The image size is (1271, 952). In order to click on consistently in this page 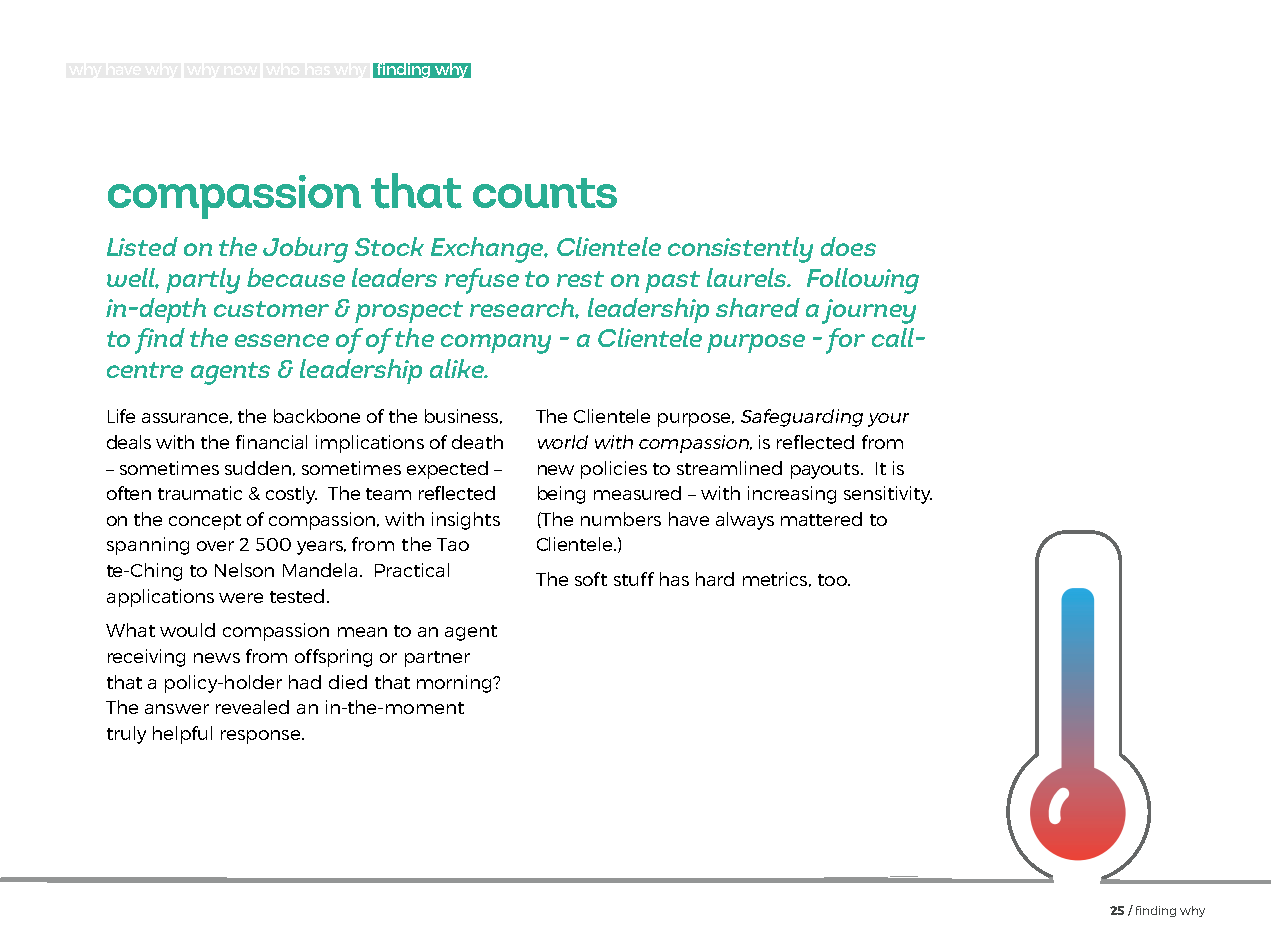, I will do `click(740, 250)`.
